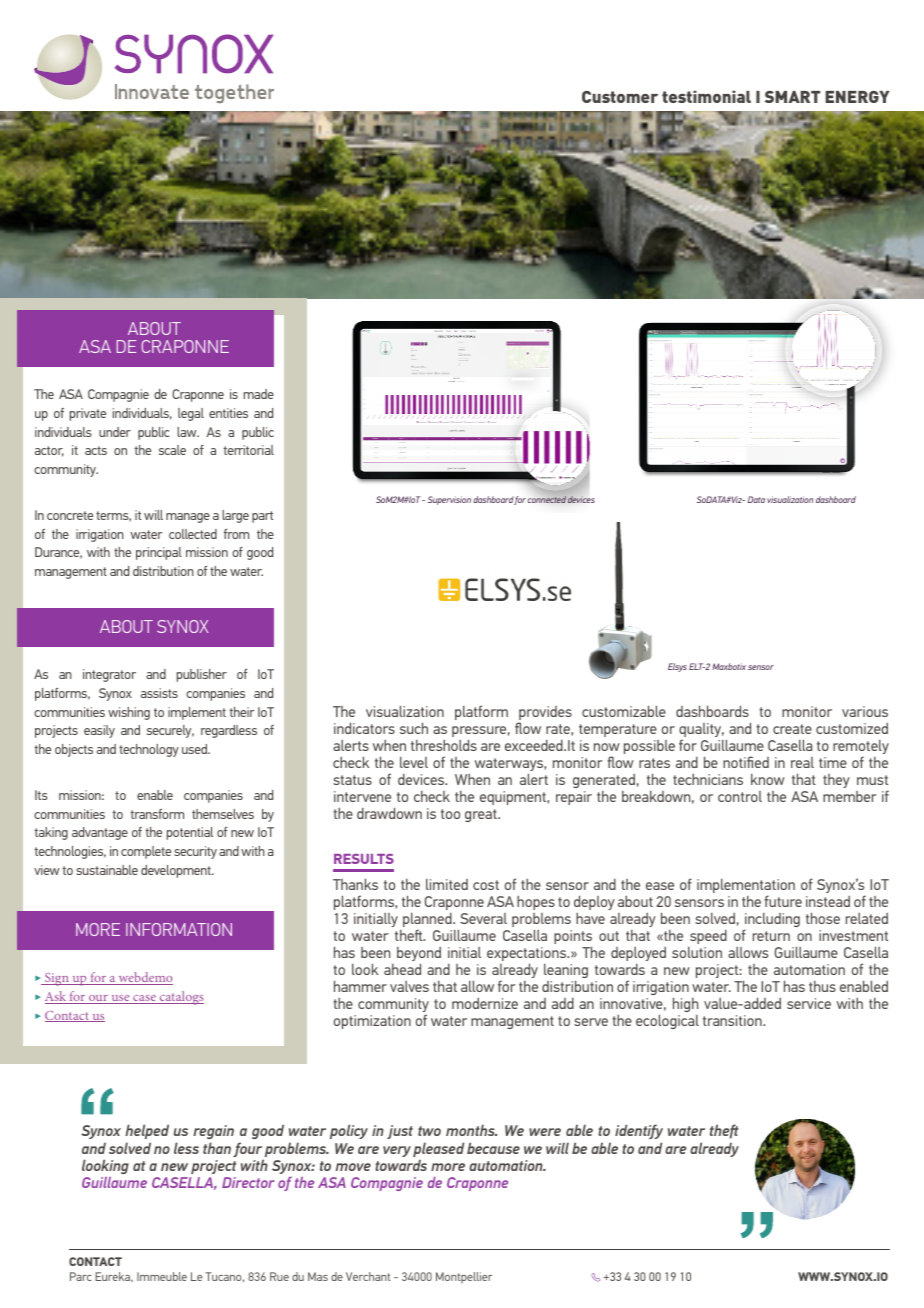  Describe the element at coordinates (792, 97) in the screenshot. I see `SMART` at that location.
